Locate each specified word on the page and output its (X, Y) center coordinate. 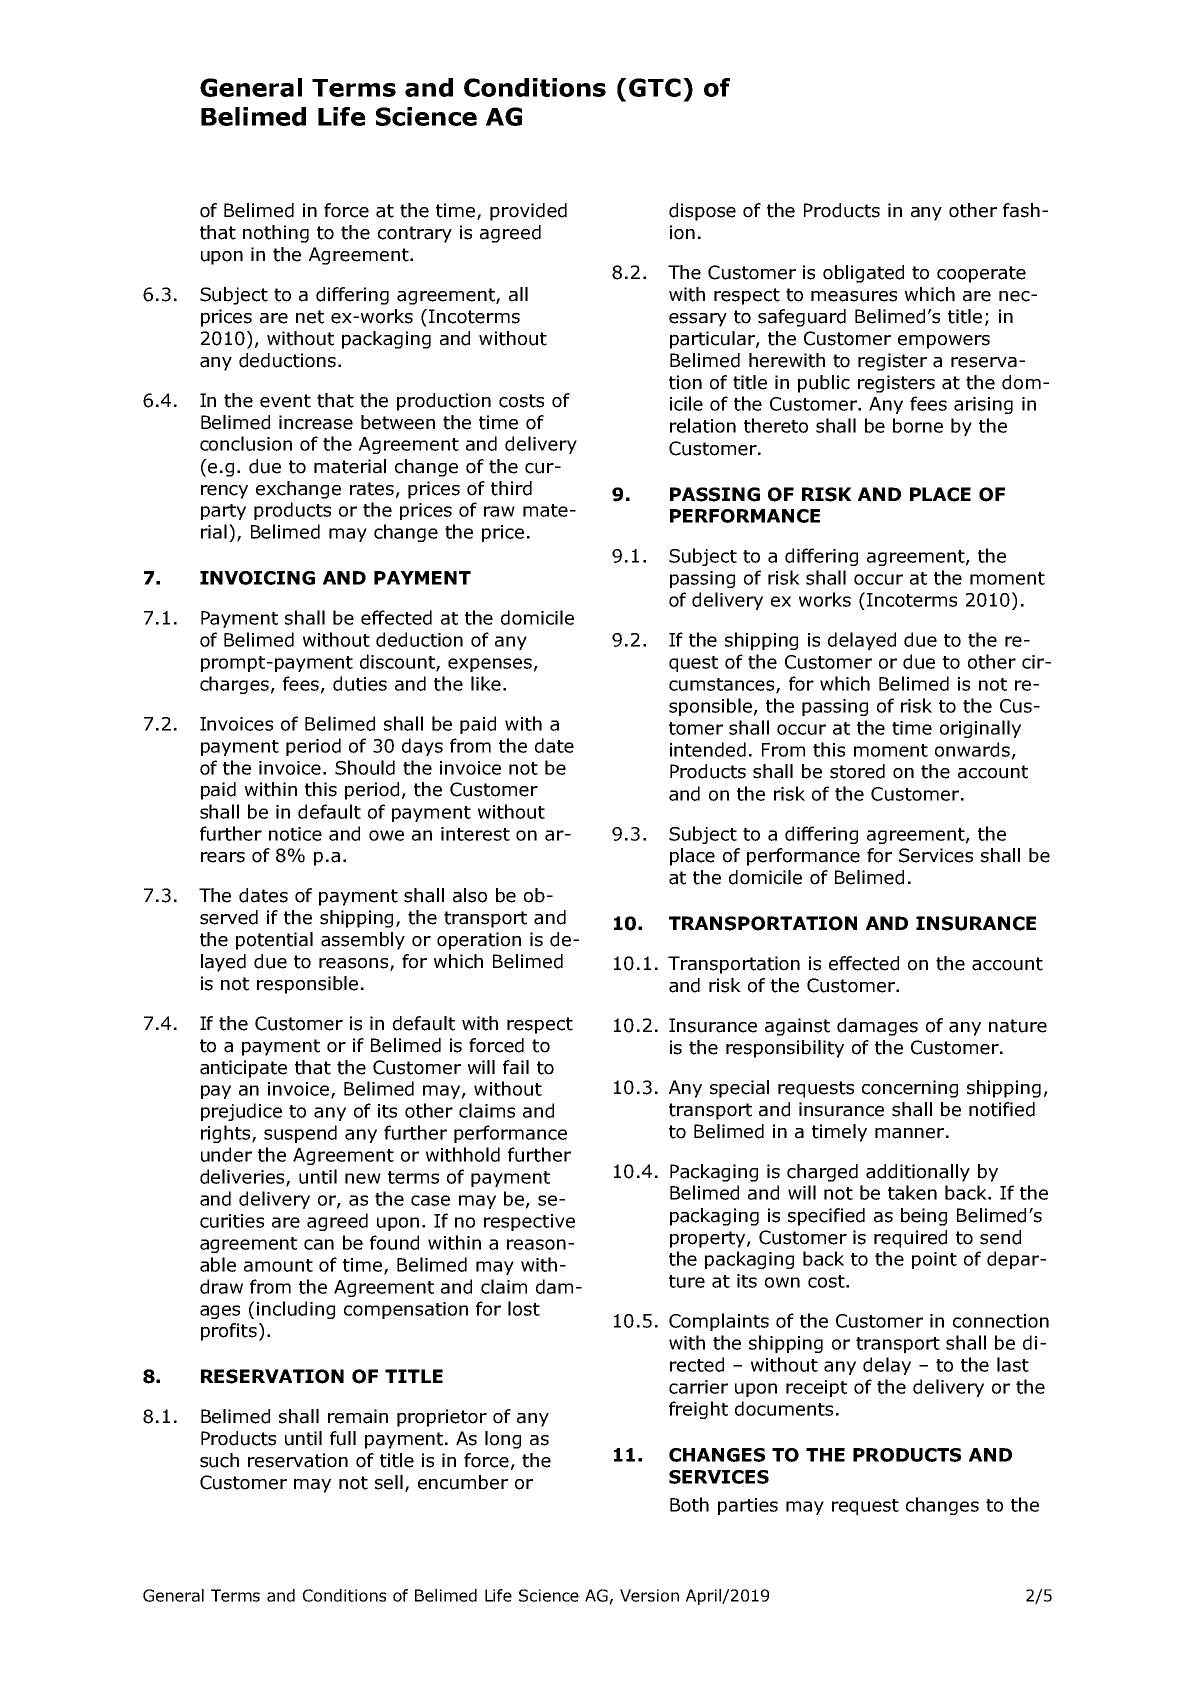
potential (274, 941)
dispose (702, 212)
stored (857, 771)
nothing (276, 234)
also (470, 895)
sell (389, 1482)
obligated (863, 274)
